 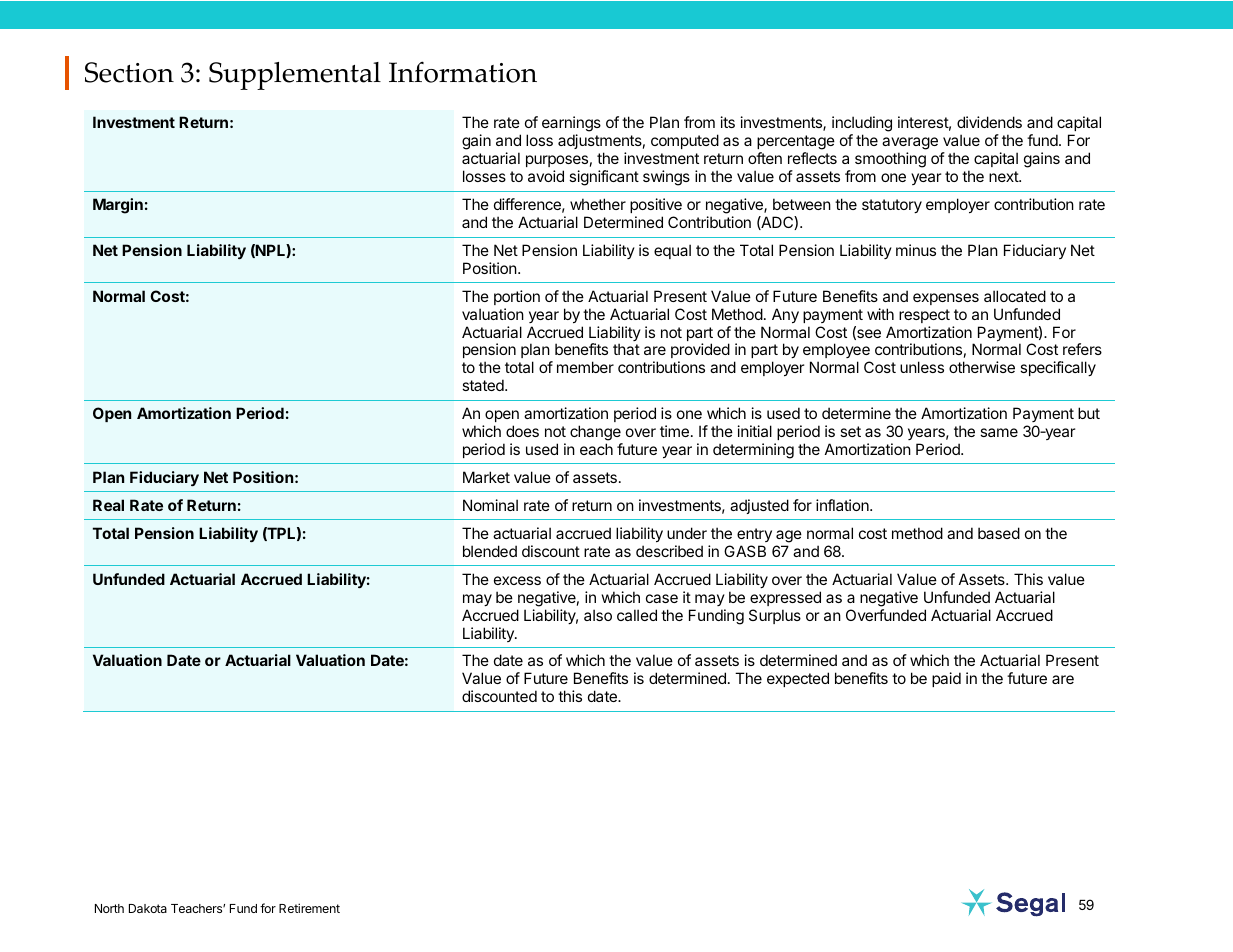 What do you see at coordinates (585, 367) in the screenshot?
I see `member` at bounding box center [585, 367].
